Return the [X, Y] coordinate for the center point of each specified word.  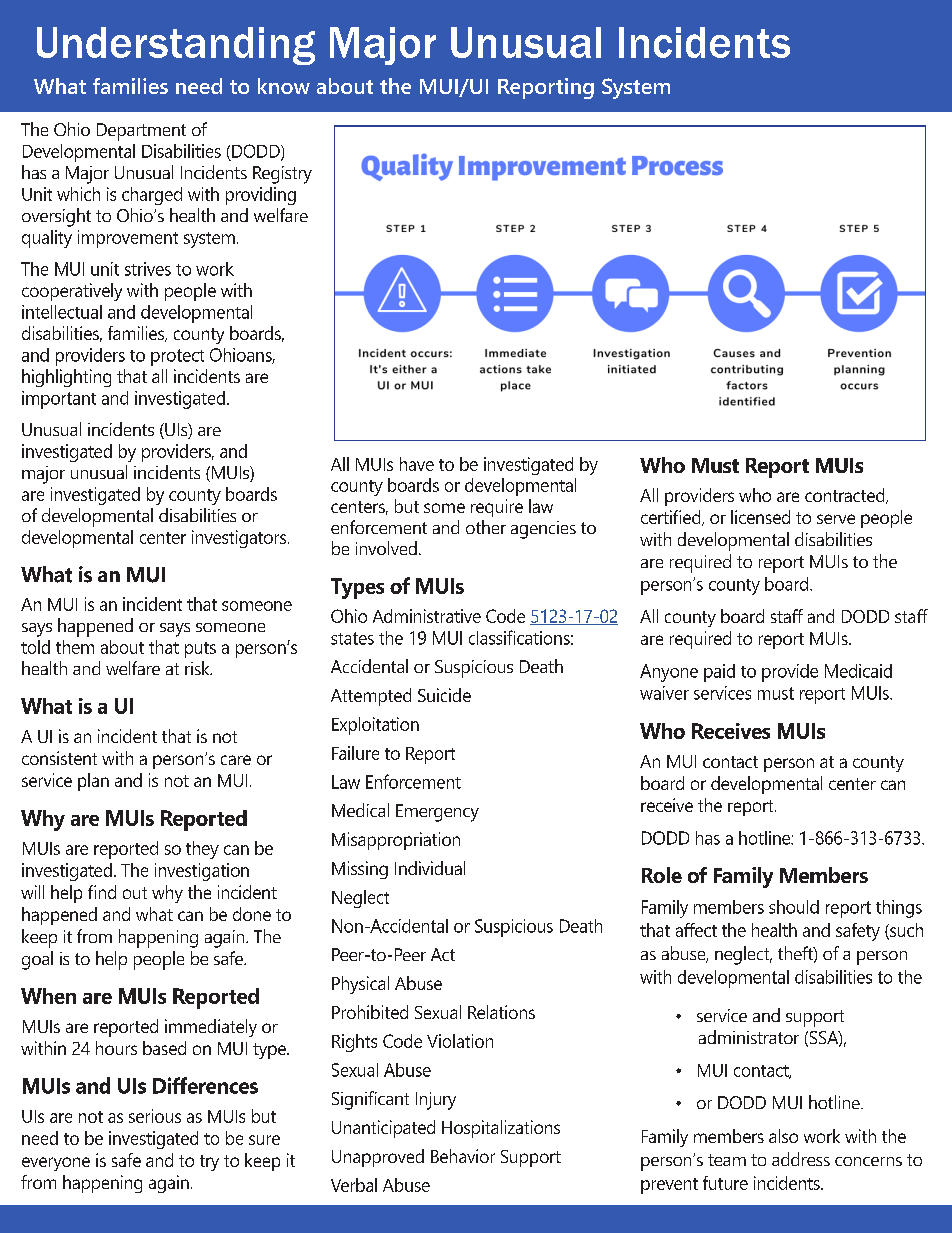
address [801, 1159]
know [284, 86]
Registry [282, 175]
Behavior [463, 1156]
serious [155, 1116]
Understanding [176, 46]
